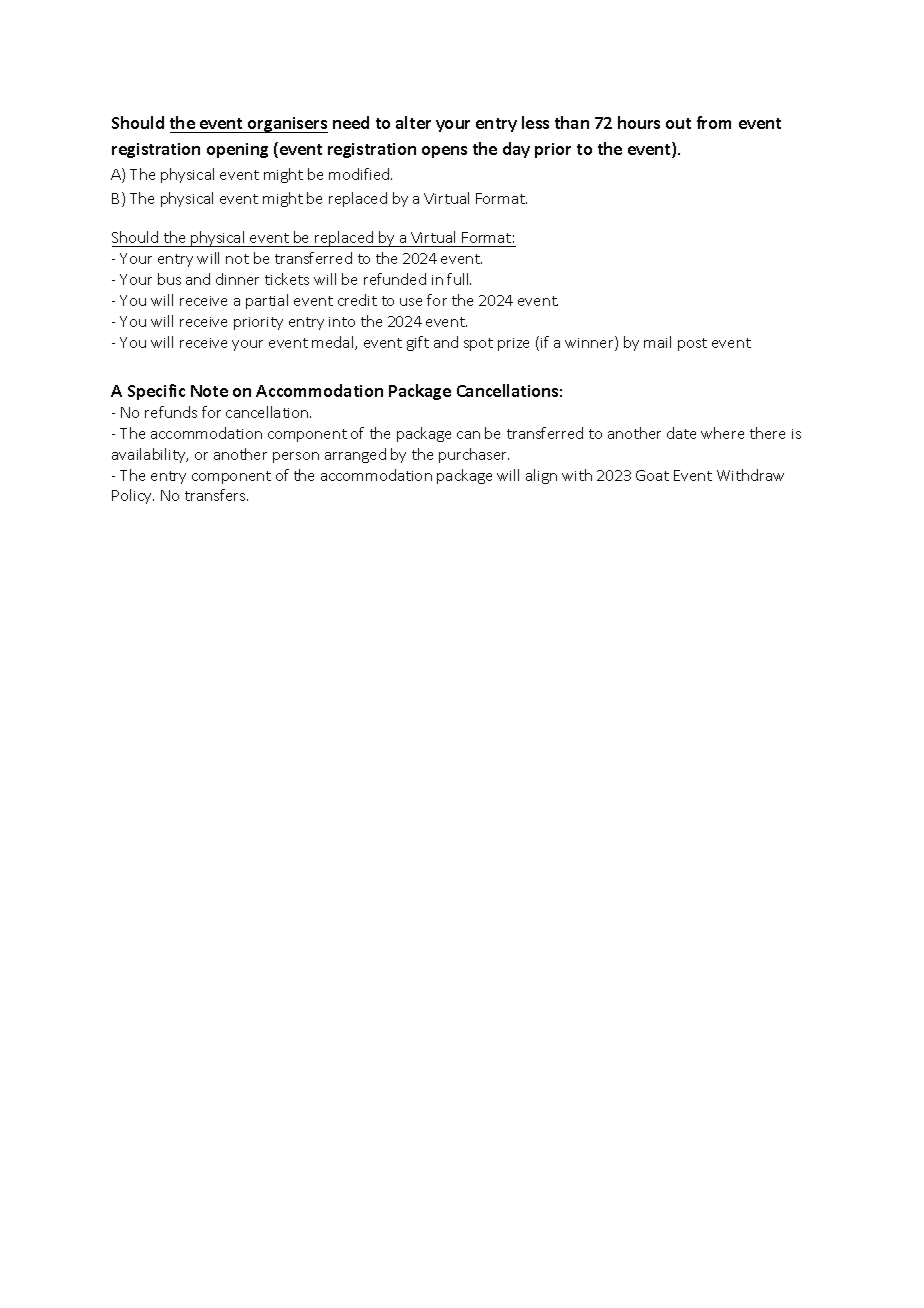  Describe the element at coordinates (209, 391) in the screenshot. I see `Note` at that location.
